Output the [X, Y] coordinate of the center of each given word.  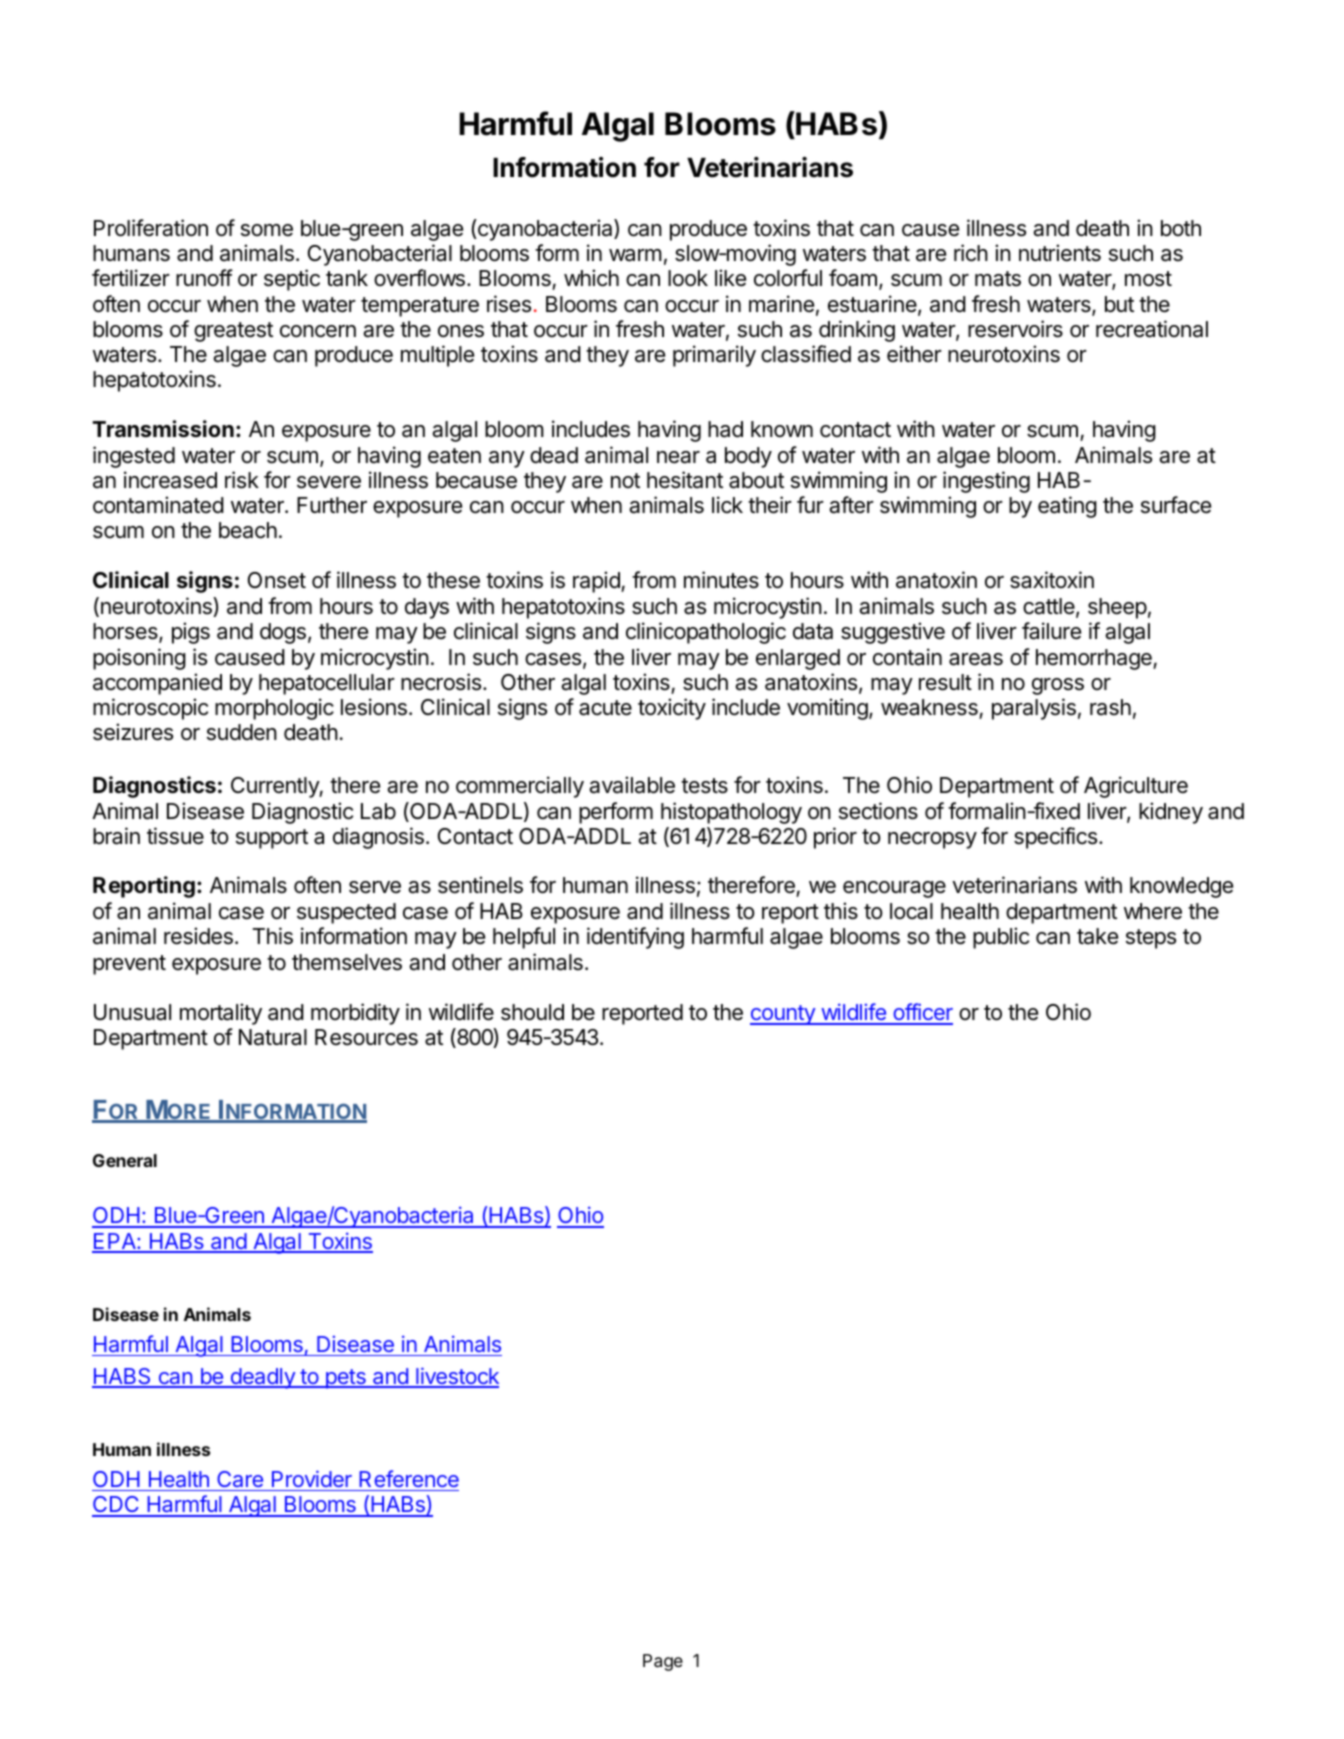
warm [635, 255]
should [532, 1012]
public [1001, 938]
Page [663, 1662]
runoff [204, 277]
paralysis [1034, 709]
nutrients [1060, 253]
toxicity [672, 709]
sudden [242, 732]
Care [240, 1479]
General [125, 1160]
